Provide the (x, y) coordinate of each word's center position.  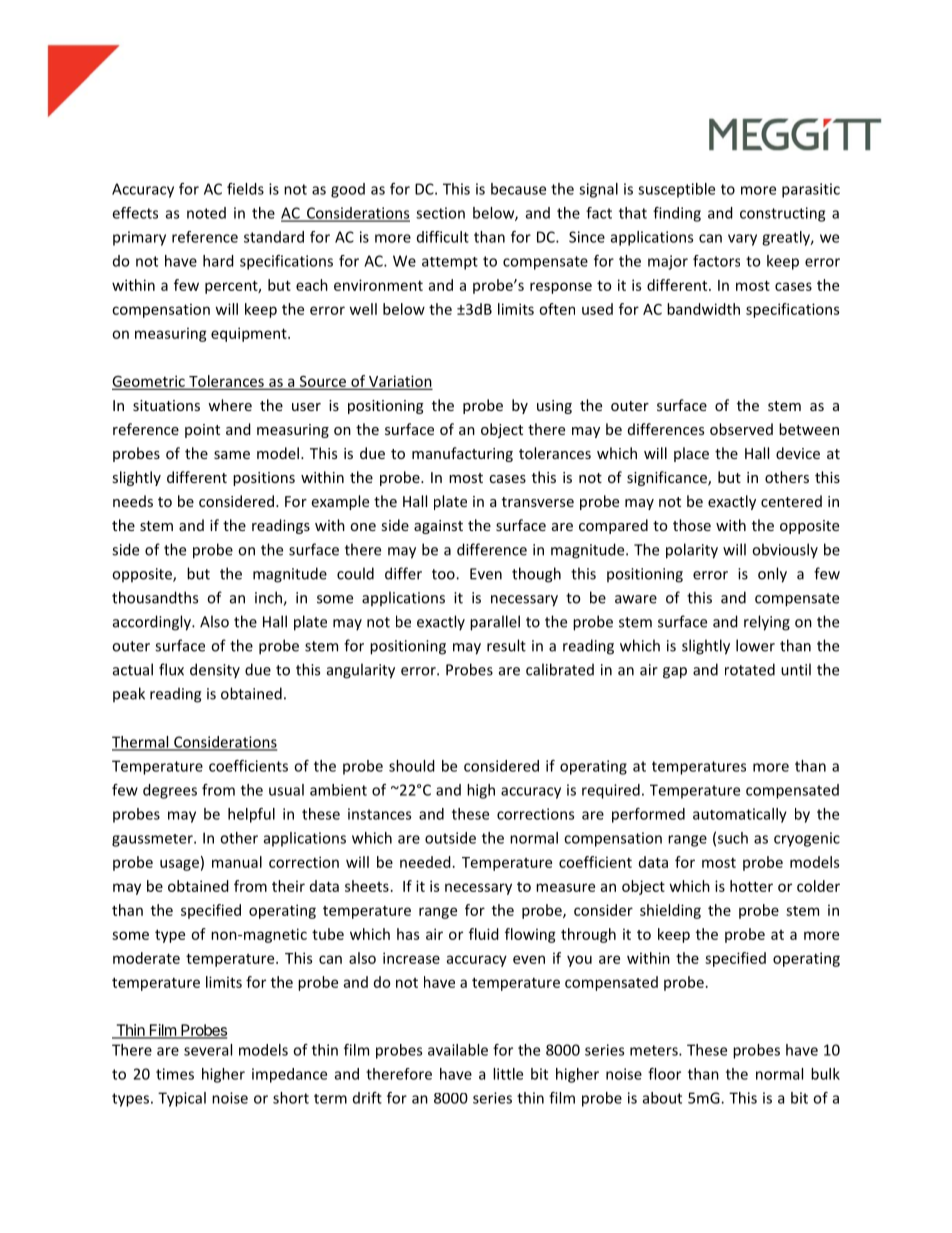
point (202, 431)
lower (755, 645)
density (215, 671)
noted (206, 213)
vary (742, 240)
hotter (751, 886)
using (554, 407)
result (506, 645)
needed (425, 862)
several (208, 1050)
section (440, 213)
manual (237, 862)
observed (741, 429)
